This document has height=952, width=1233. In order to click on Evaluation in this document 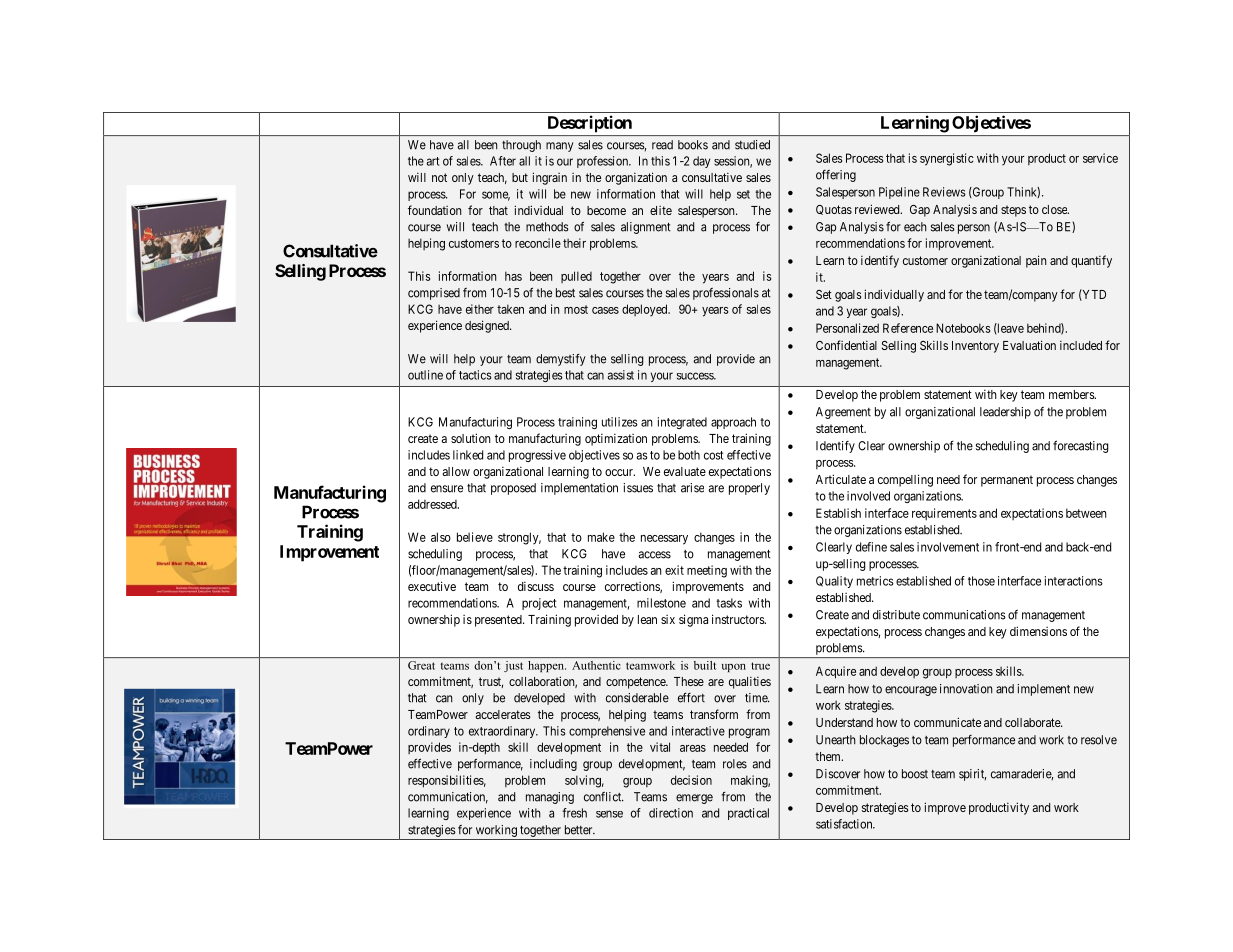, I will do `click(1029, 345)`.
